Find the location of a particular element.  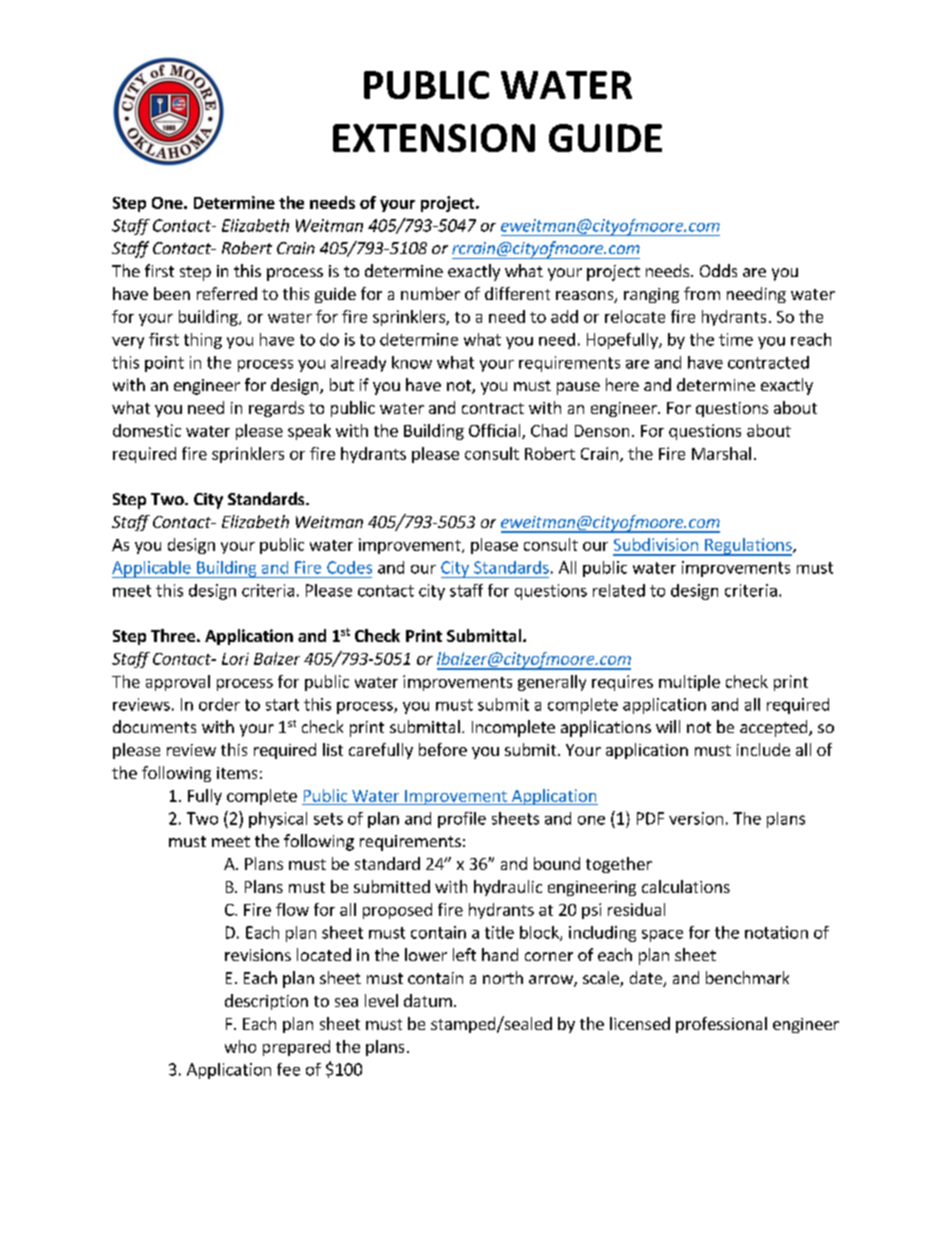

Three is located at coordinates (173, 635).
